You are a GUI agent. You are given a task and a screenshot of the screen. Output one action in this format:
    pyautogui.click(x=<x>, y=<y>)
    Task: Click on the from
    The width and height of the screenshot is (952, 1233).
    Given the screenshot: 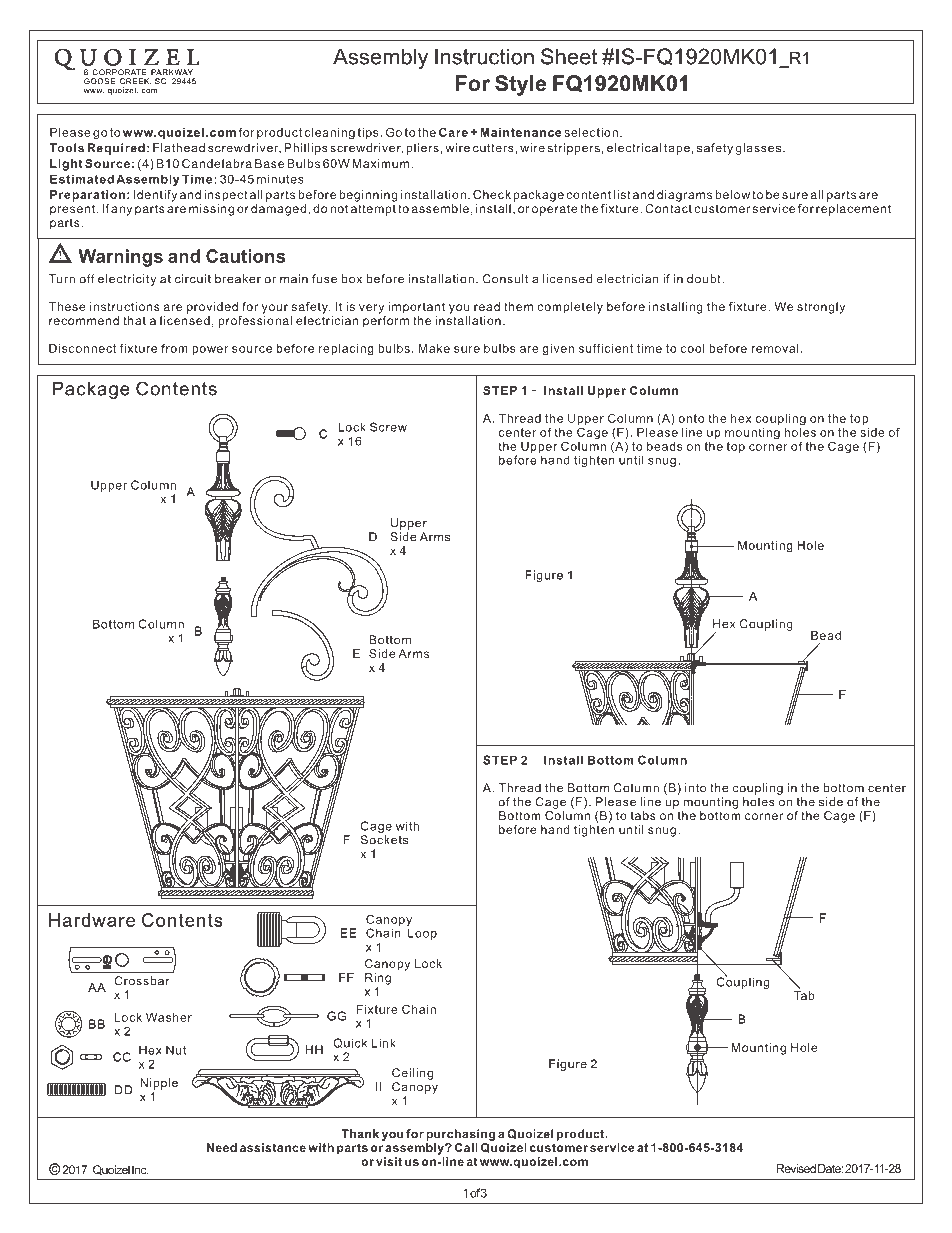 What is the action you would take?
    pyautogui.click(x=174, y=348)
